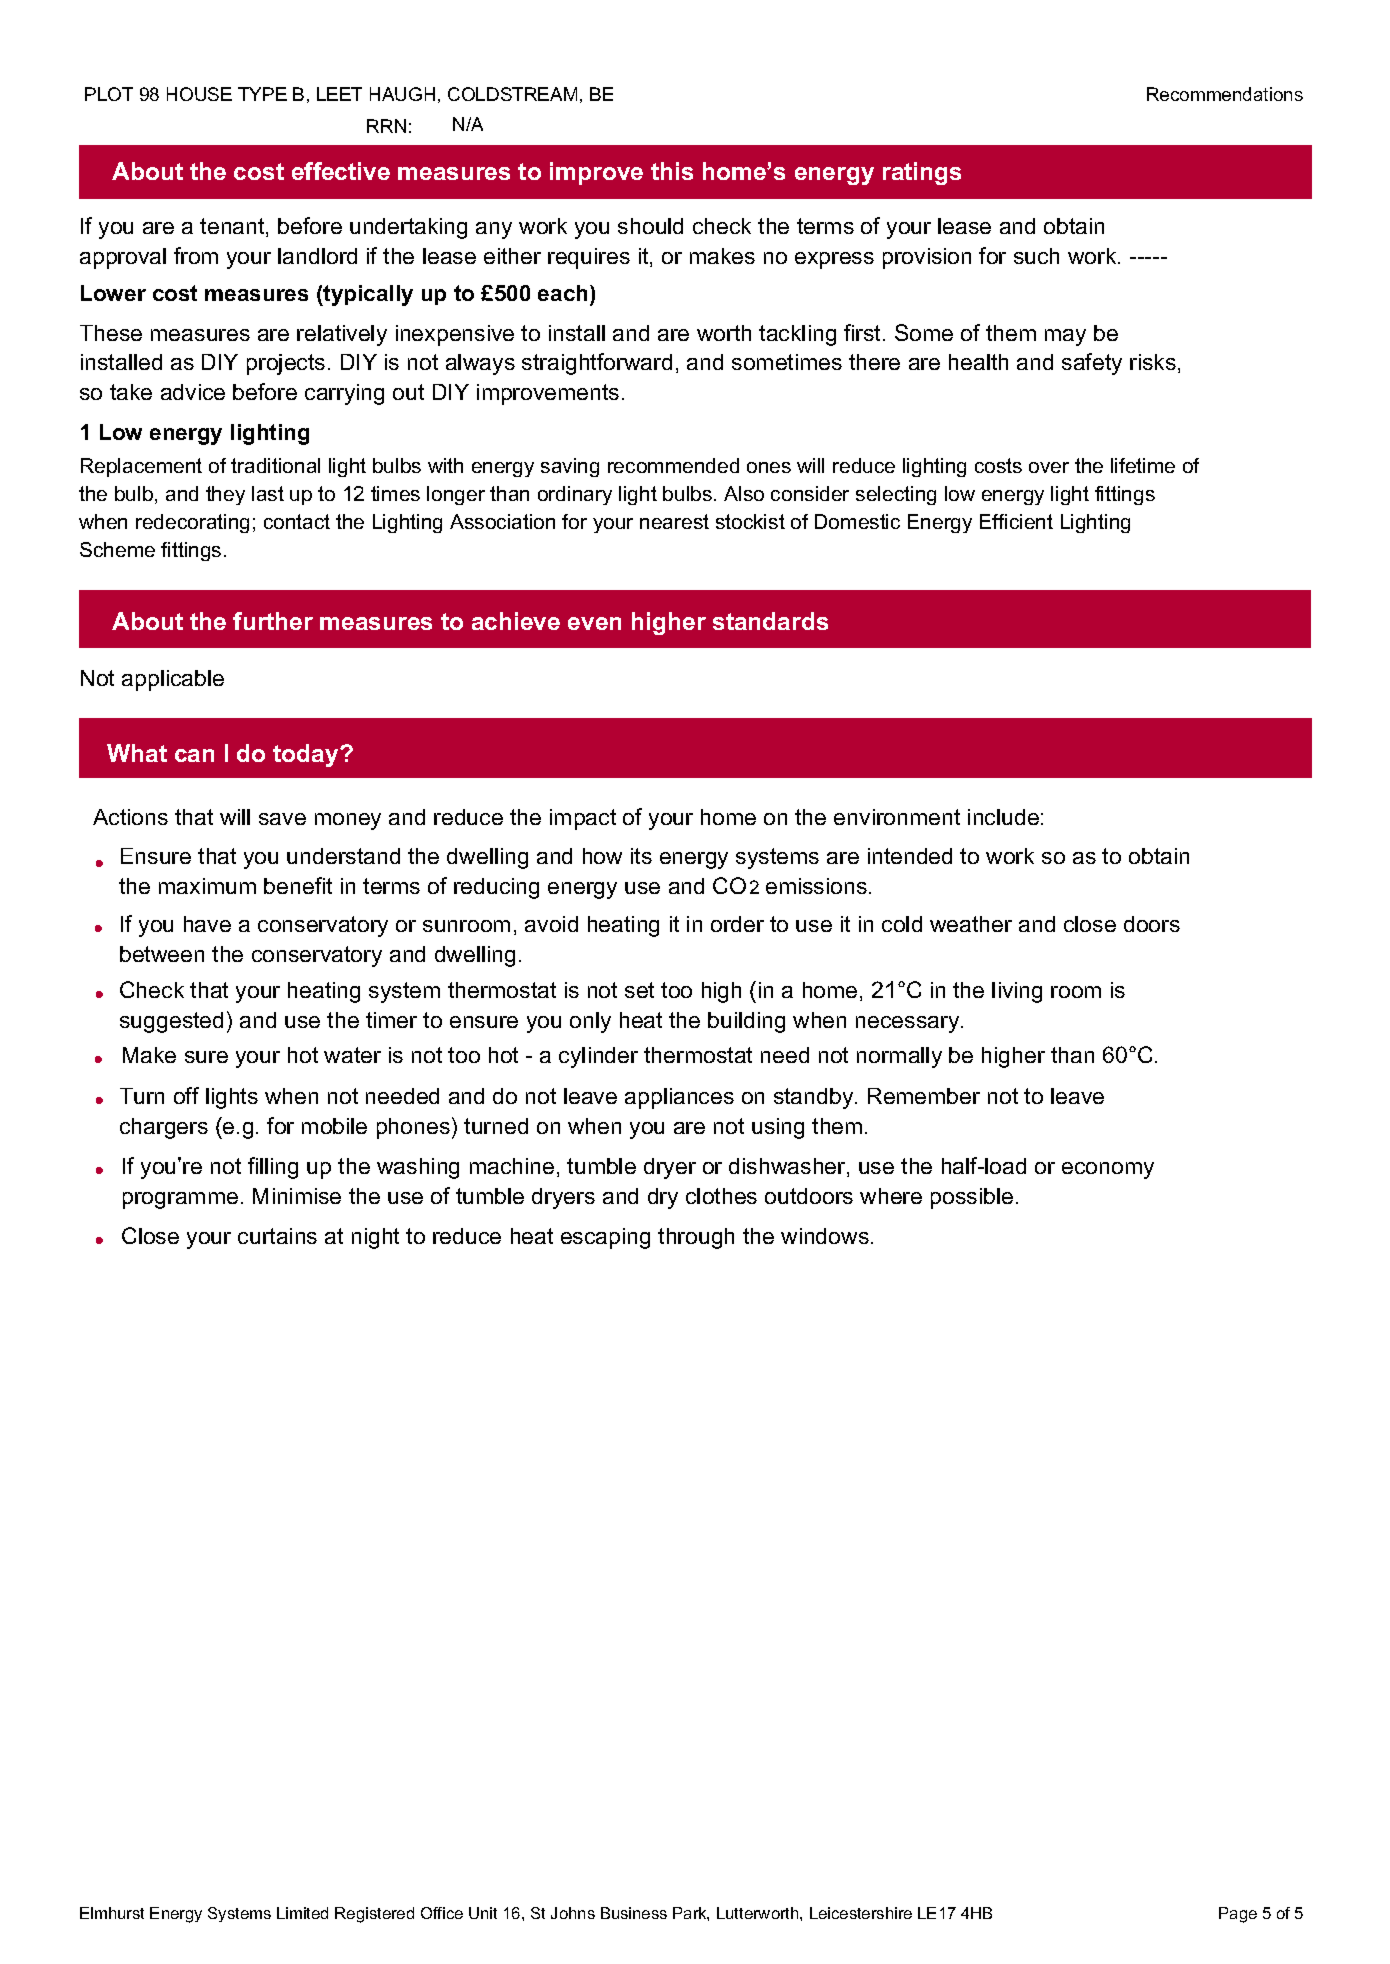 Image resolution: width=1390 pixels, height=1964 pixels. What do you see at coordinates (672, 171) in the image?
I see `this` at bounding box center [672, 171].
